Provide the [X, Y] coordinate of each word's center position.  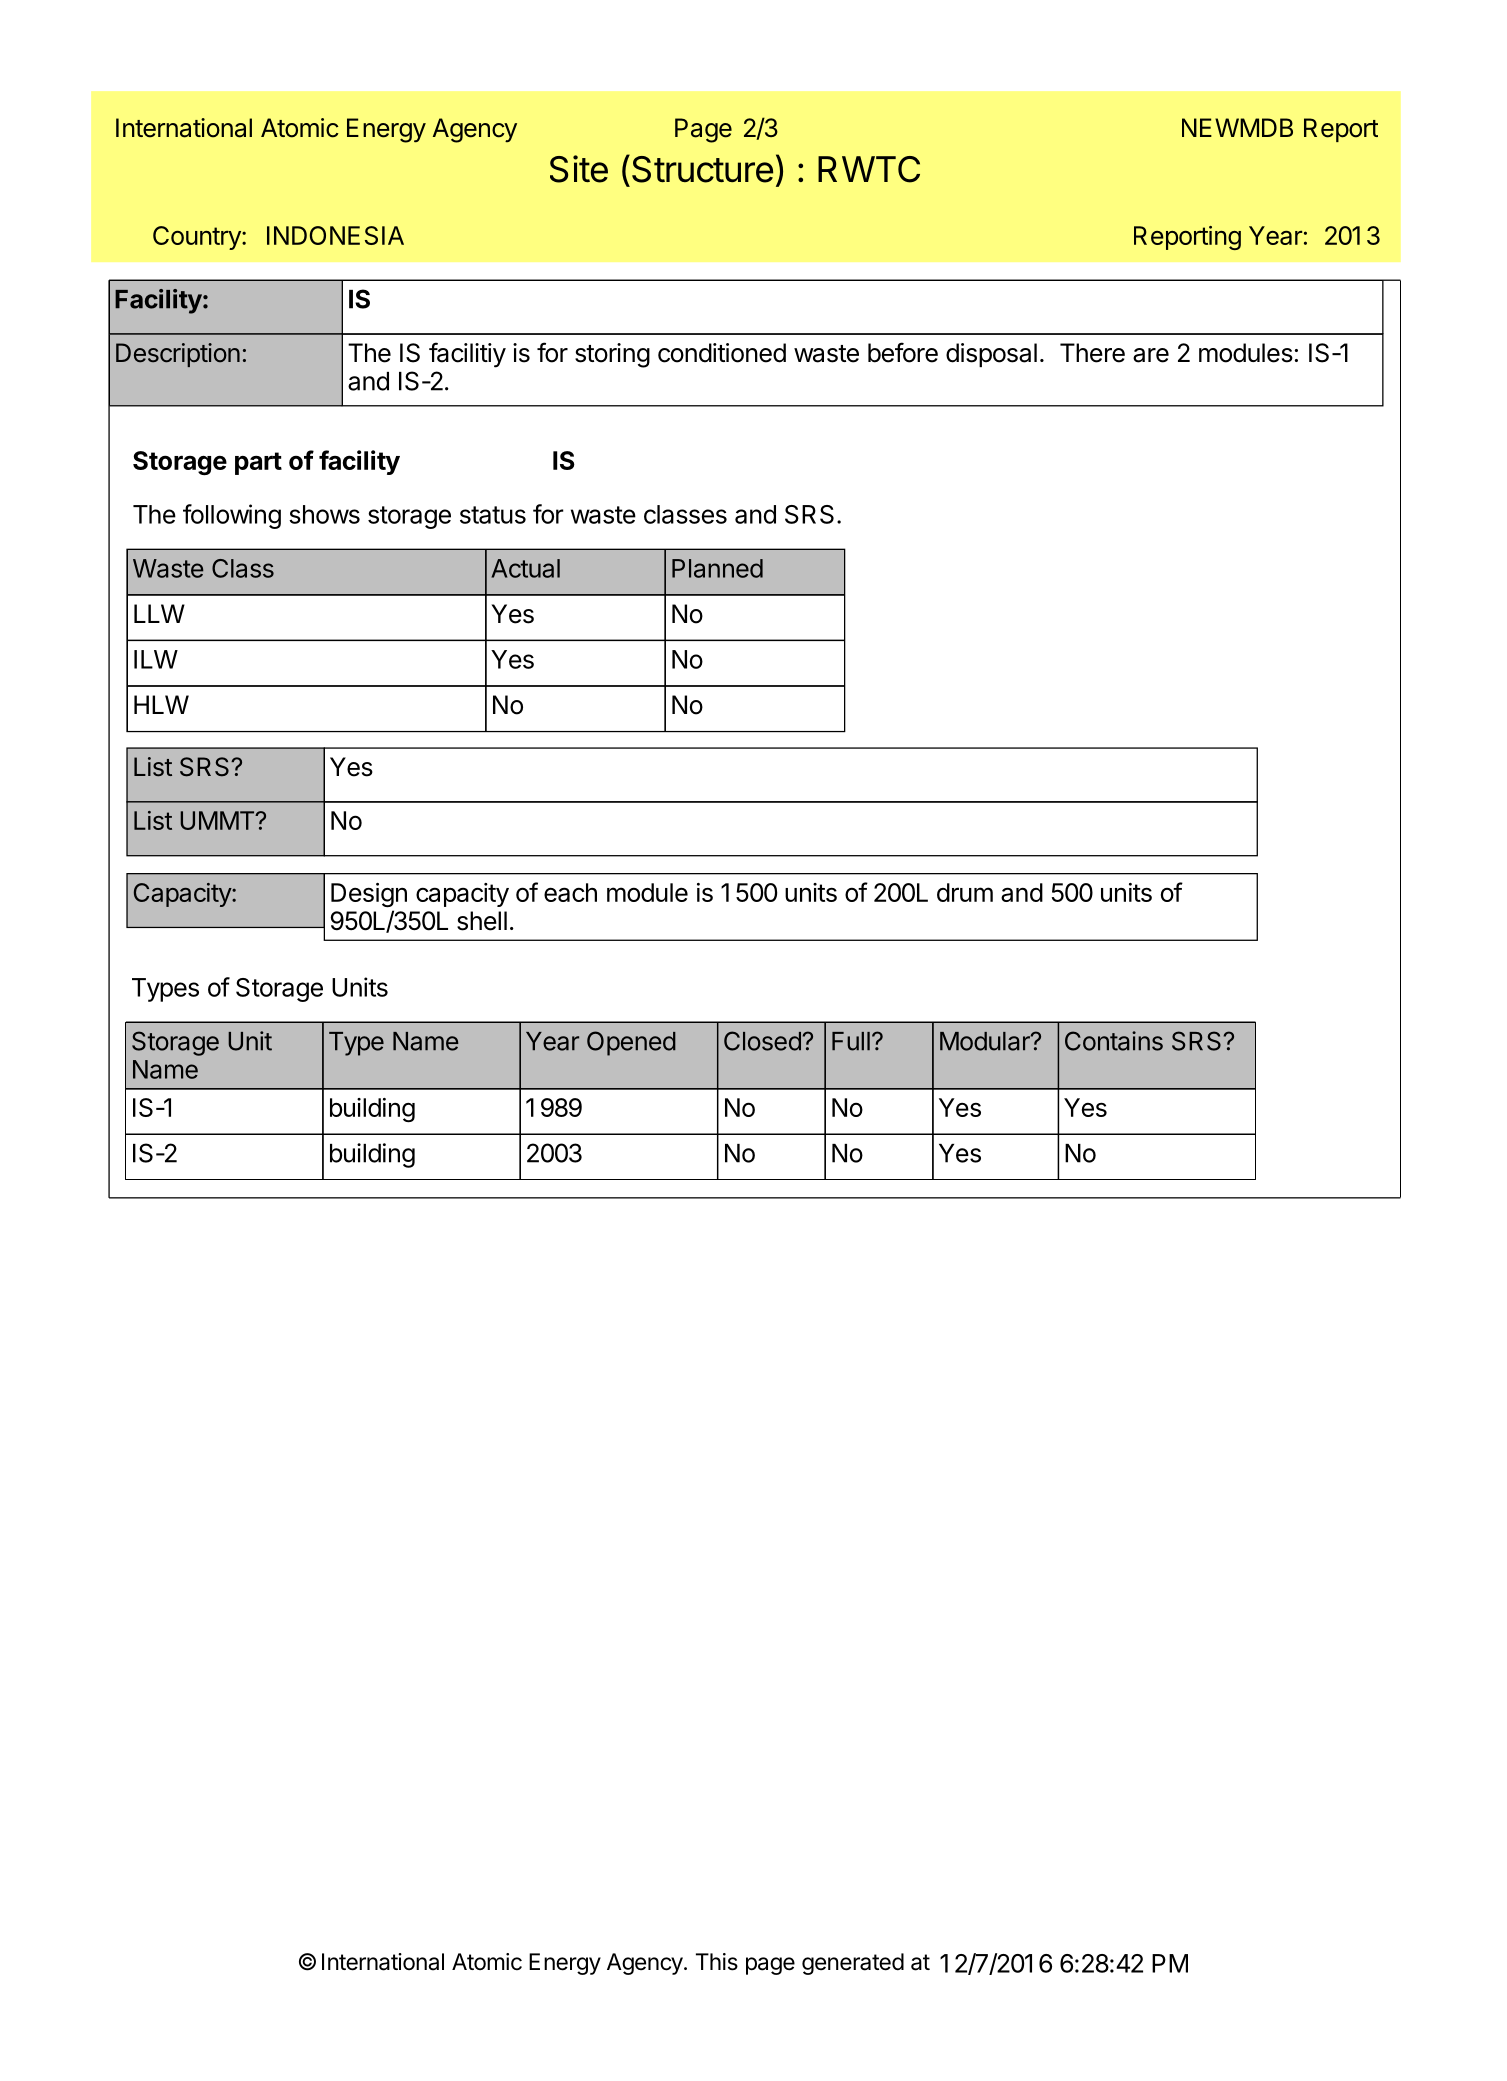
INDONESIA [335, 235]
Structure [702, 169]
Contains [1114, 1041]
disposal [991, 355]
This [717, 1962]
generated [853, 1964]
